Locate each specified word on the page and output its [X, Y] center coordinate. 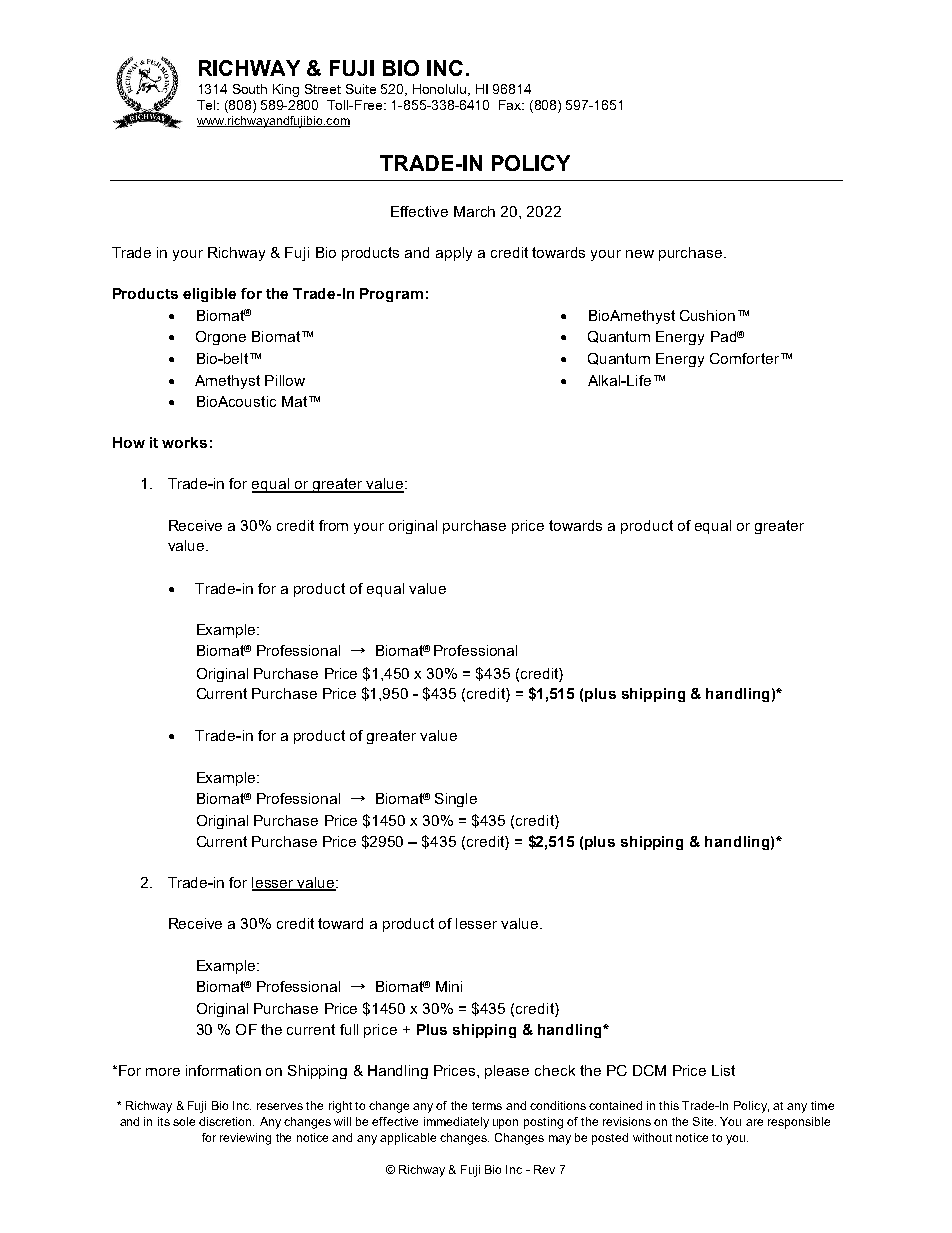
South [250, 89]
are [754, 1122]
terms [487, 1106]
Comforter [746, 358]
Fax [511, 105]
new [640, 254]
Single [456, 800]
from [333, 525]
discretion [226, 1121]
